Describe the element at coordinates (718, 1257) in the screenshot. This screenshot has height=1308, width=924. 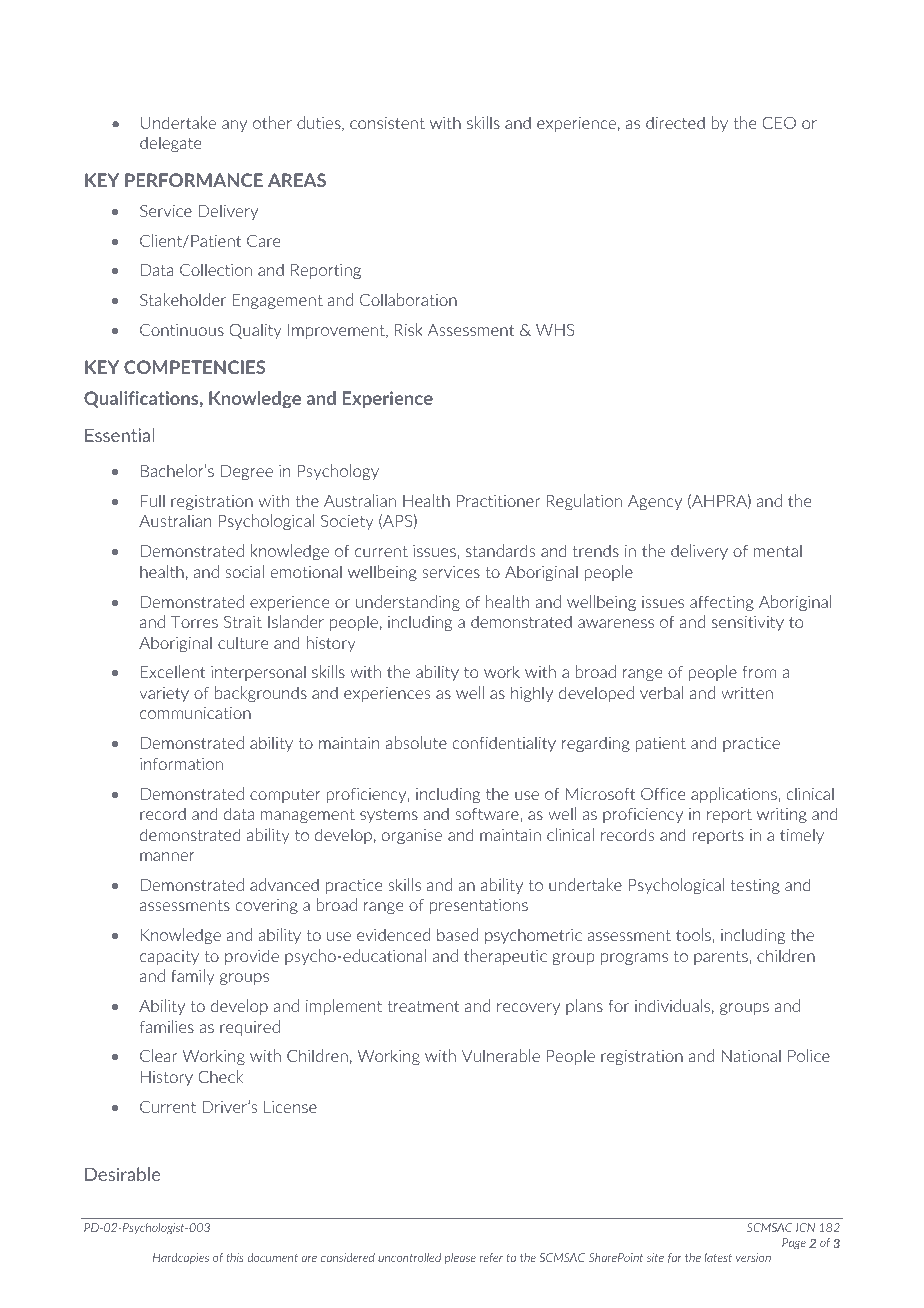
I see `latest` at that location.
